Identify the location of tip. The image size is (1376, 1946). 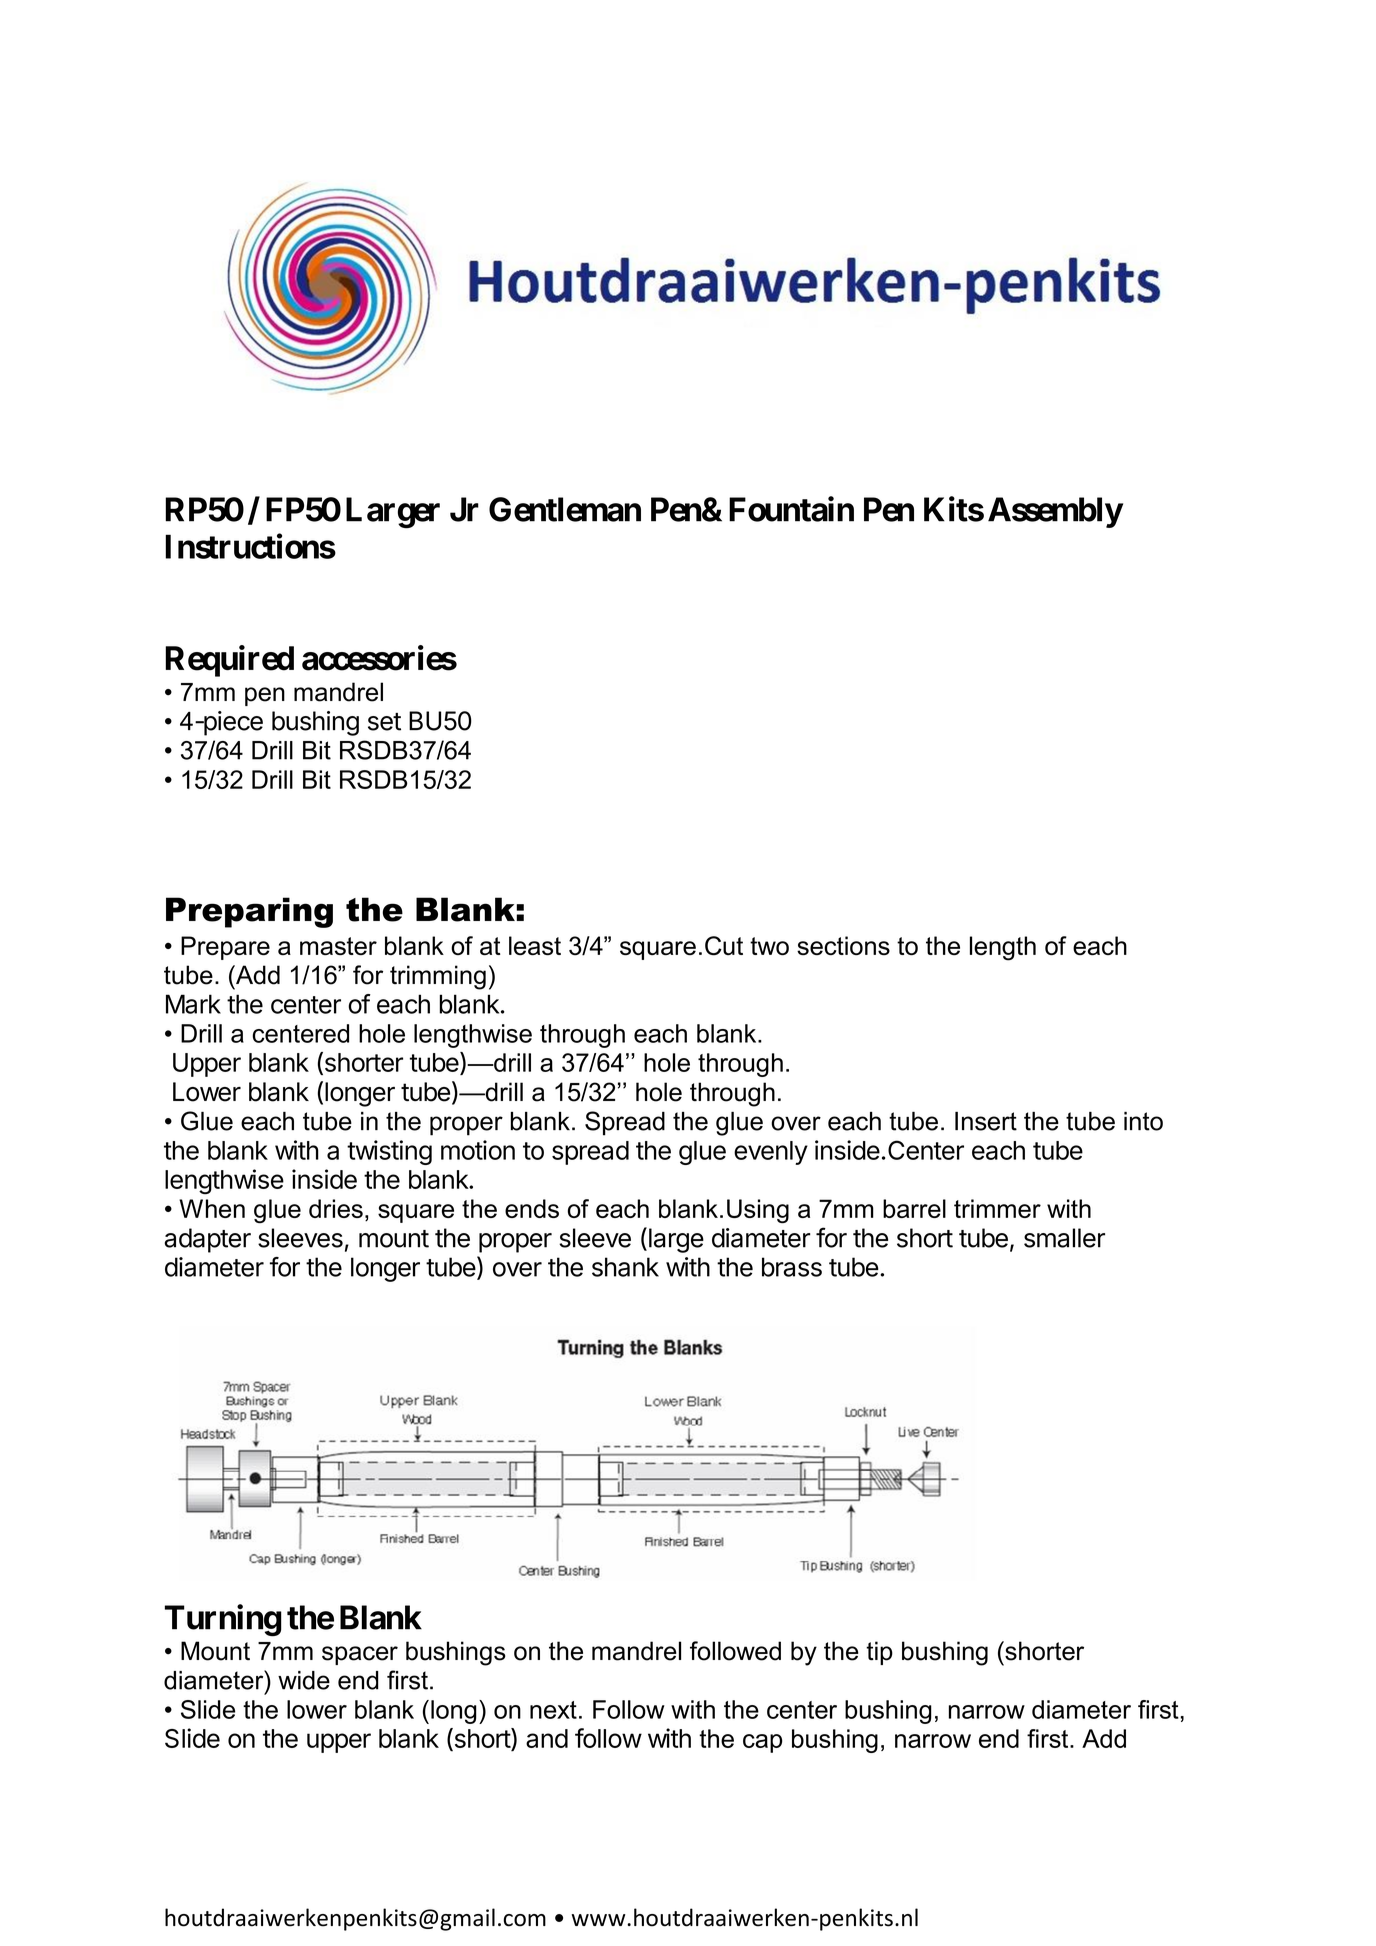
(879, 1653).
